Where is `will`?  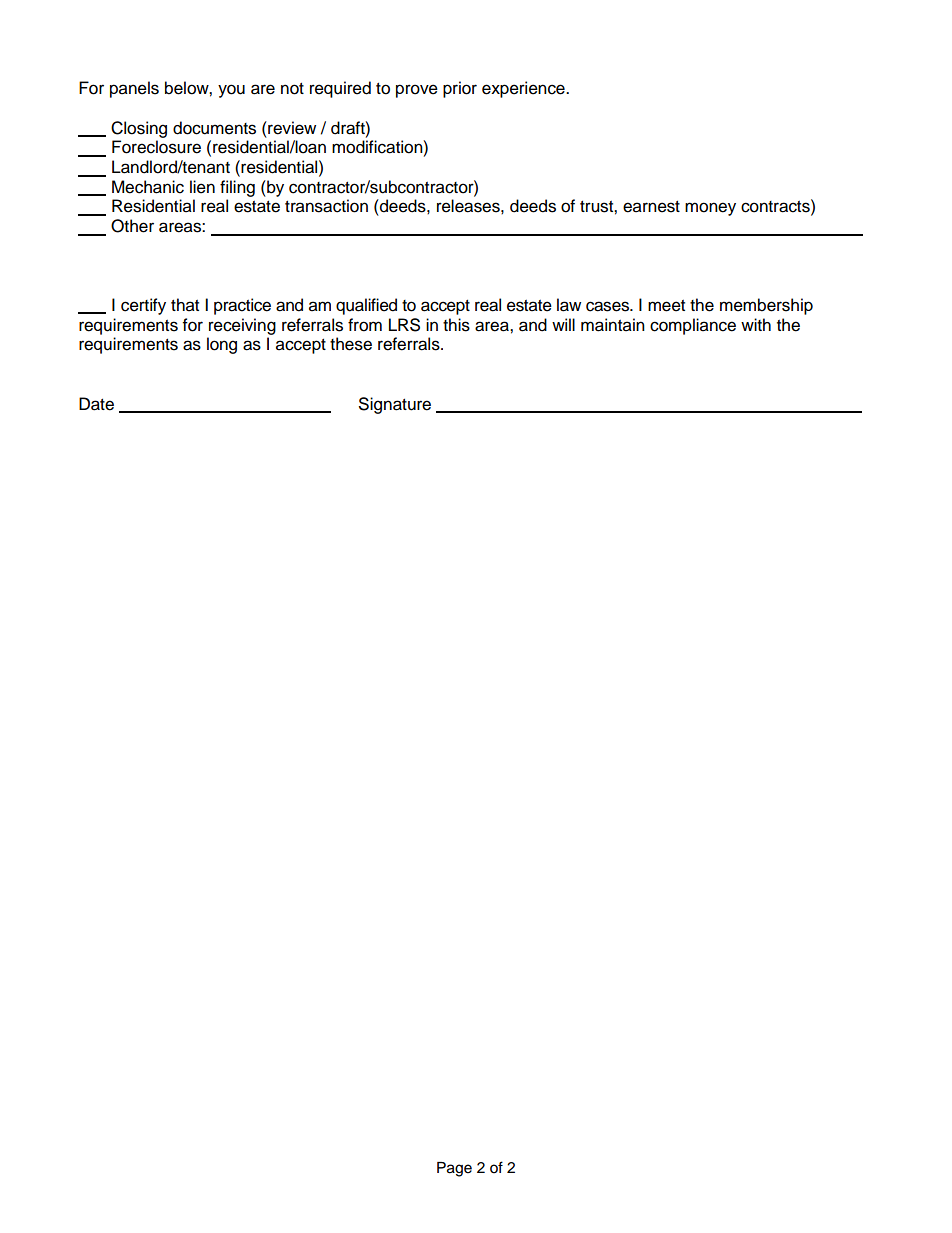 will is located at coordinates (563, 324).
